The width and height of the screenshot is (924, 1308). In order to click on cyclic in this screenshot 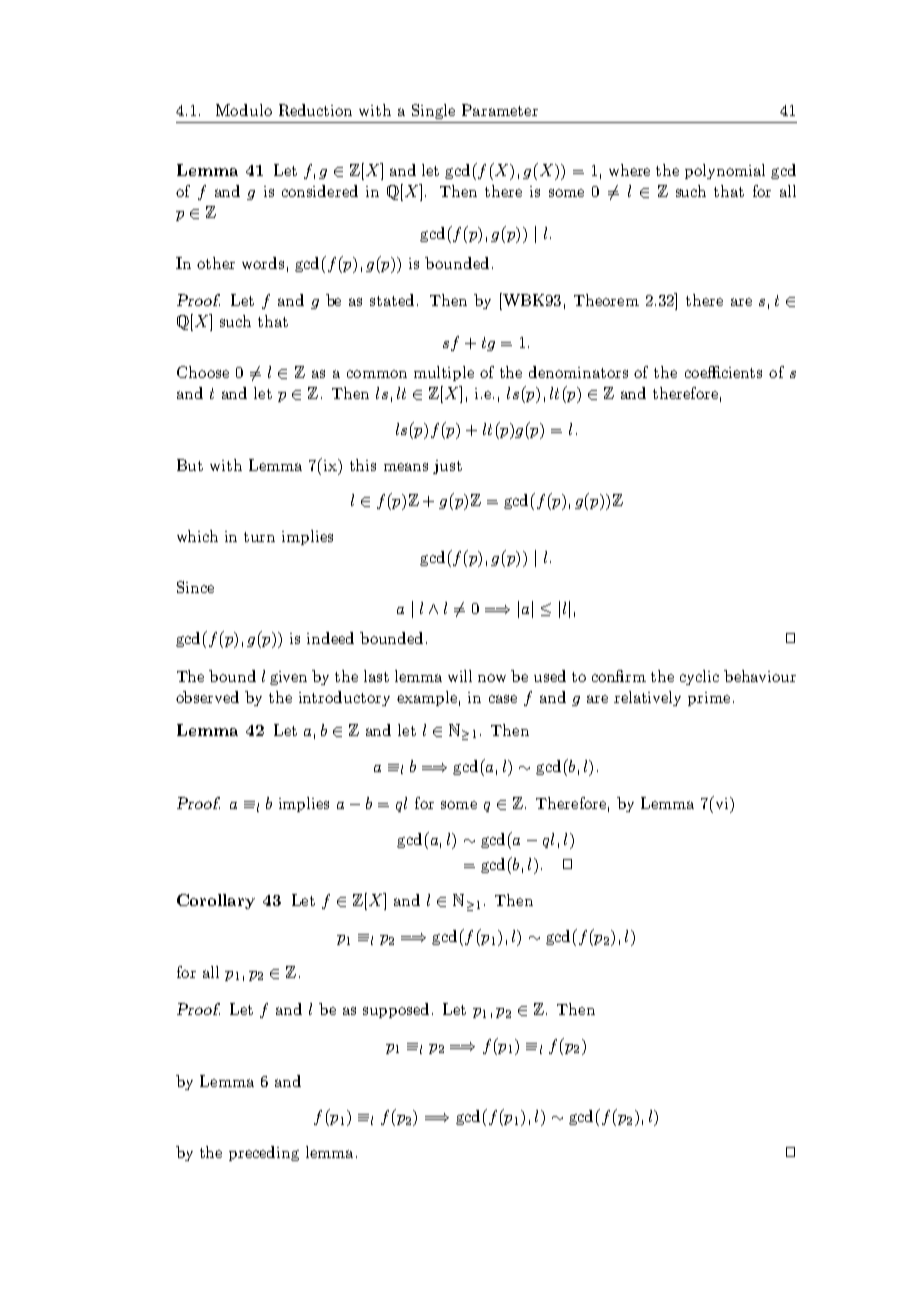, I will do `click(699, 677)`.
